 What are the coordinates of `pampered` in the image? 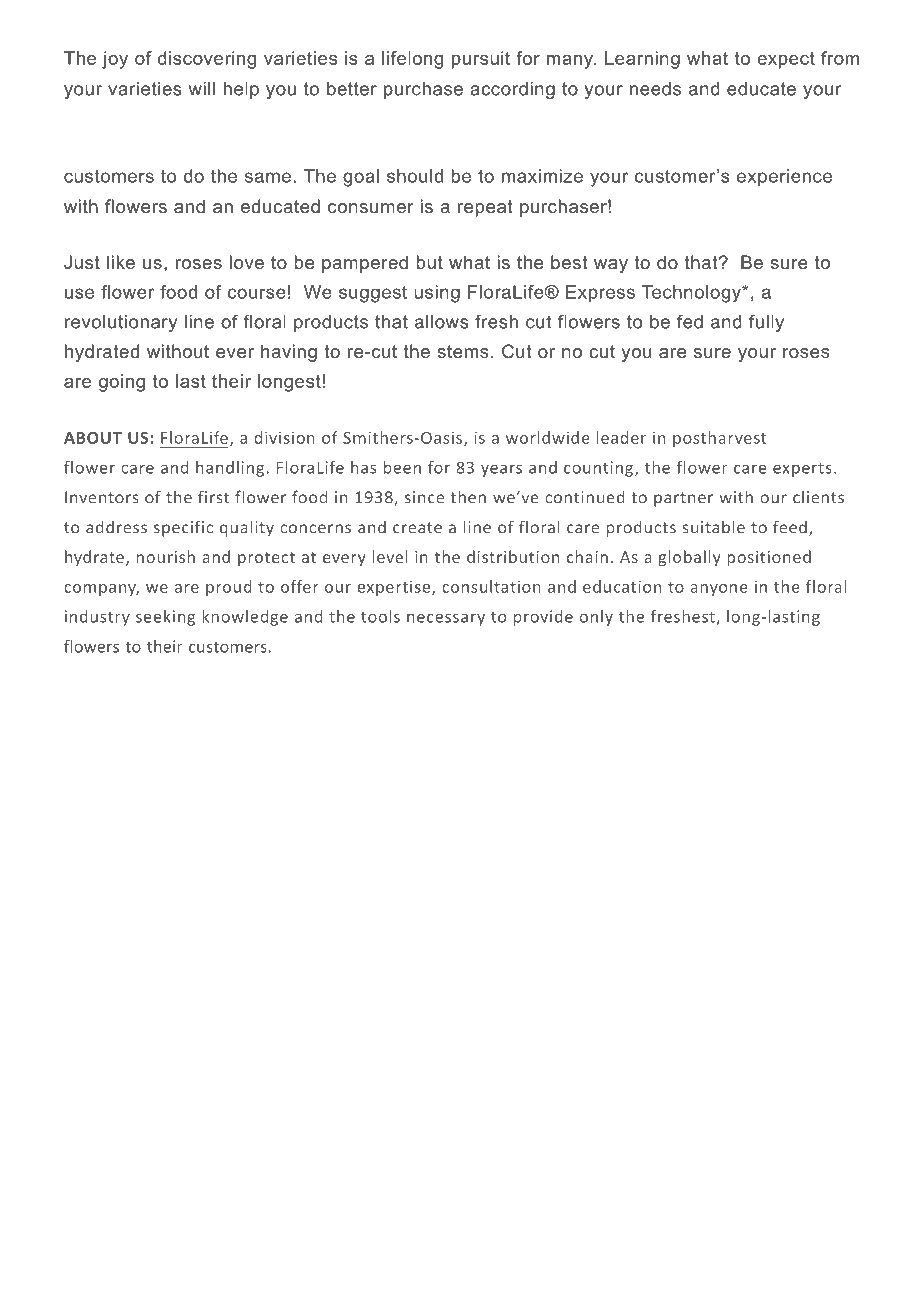 It's located at (365, 264).
